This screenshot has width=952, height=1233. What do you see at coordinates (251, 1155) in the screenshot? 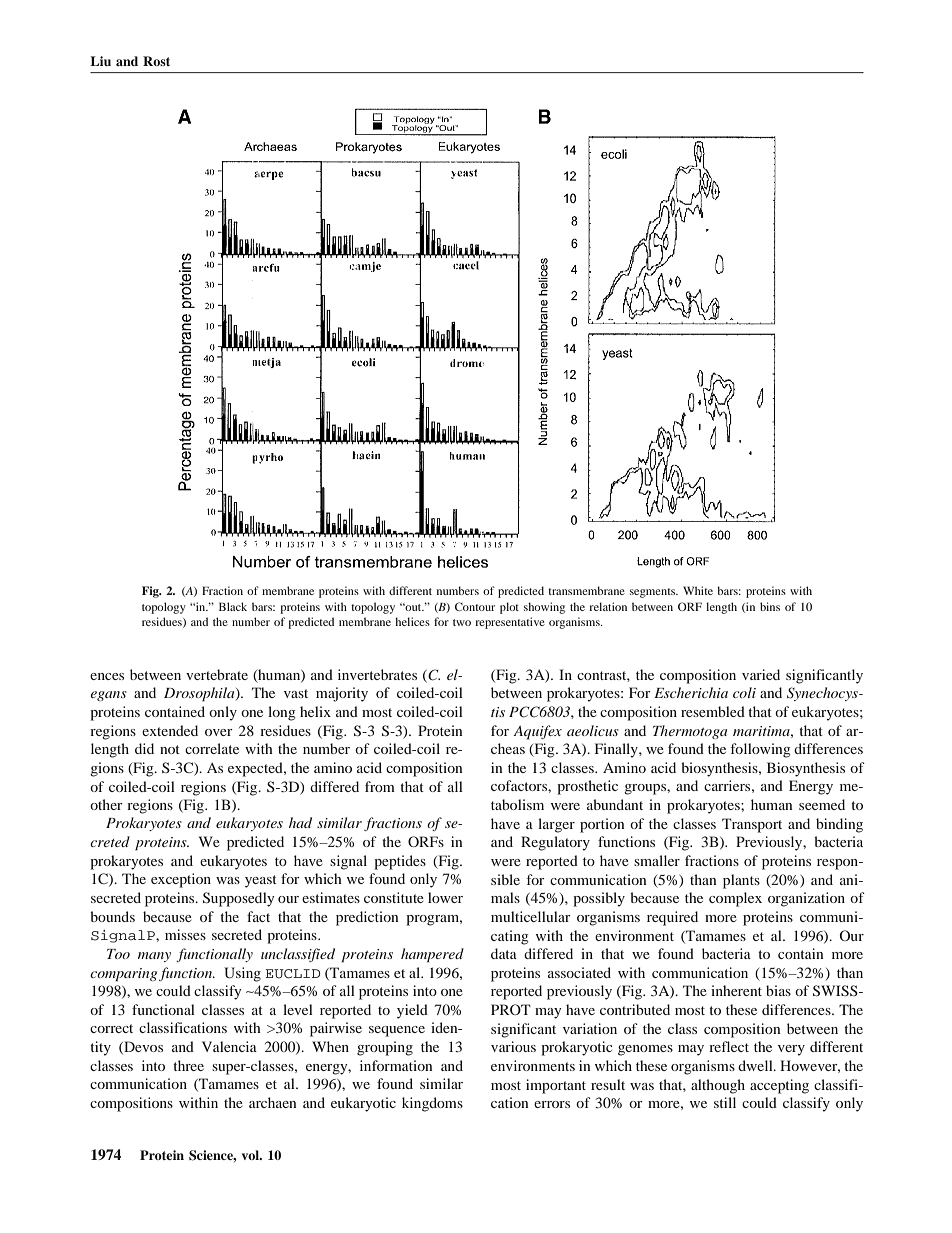
I see `vol` at bounding box center [251, 1155].
